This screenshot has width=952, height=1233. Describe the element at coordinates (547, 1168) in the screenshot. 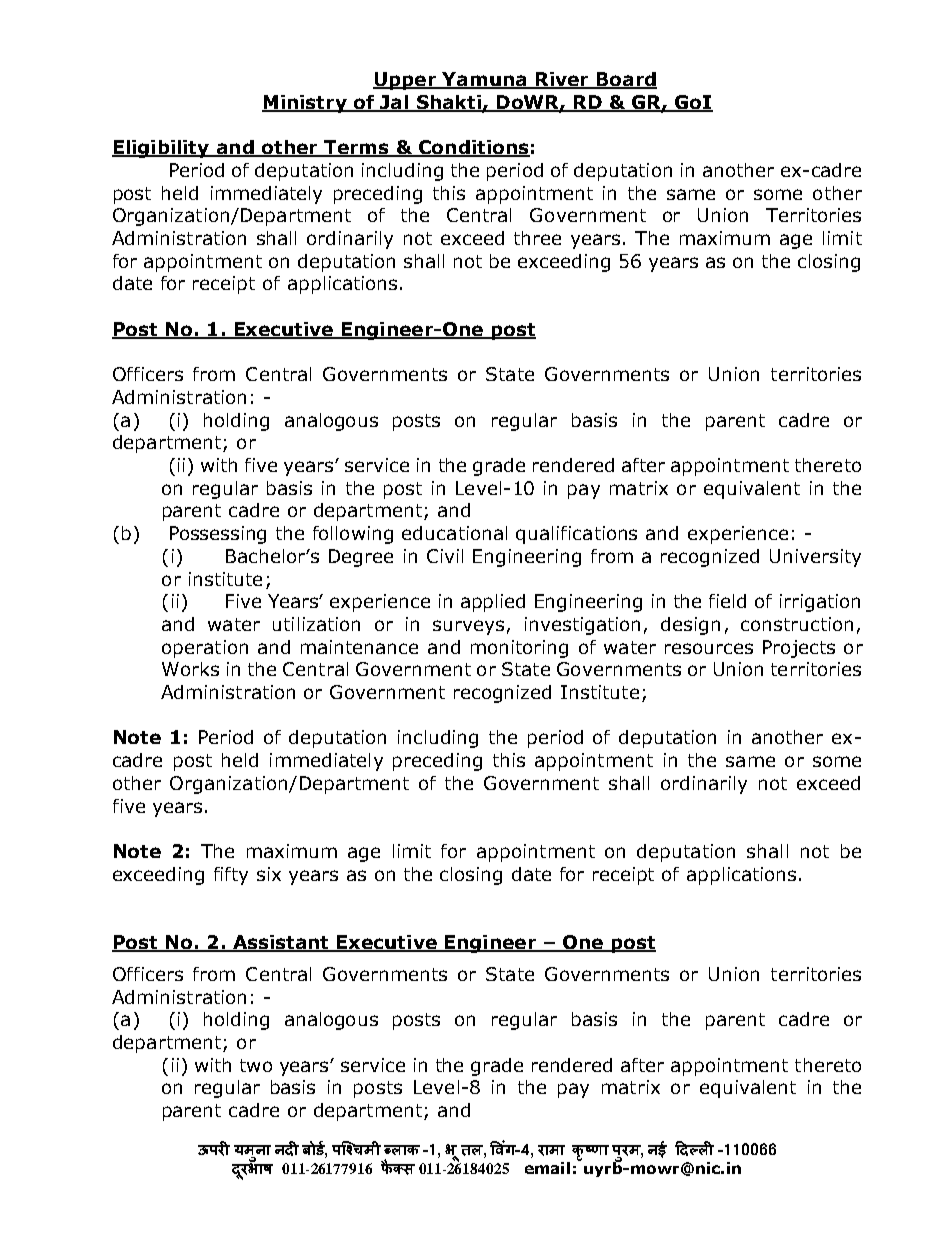

I see `email` at that location.
